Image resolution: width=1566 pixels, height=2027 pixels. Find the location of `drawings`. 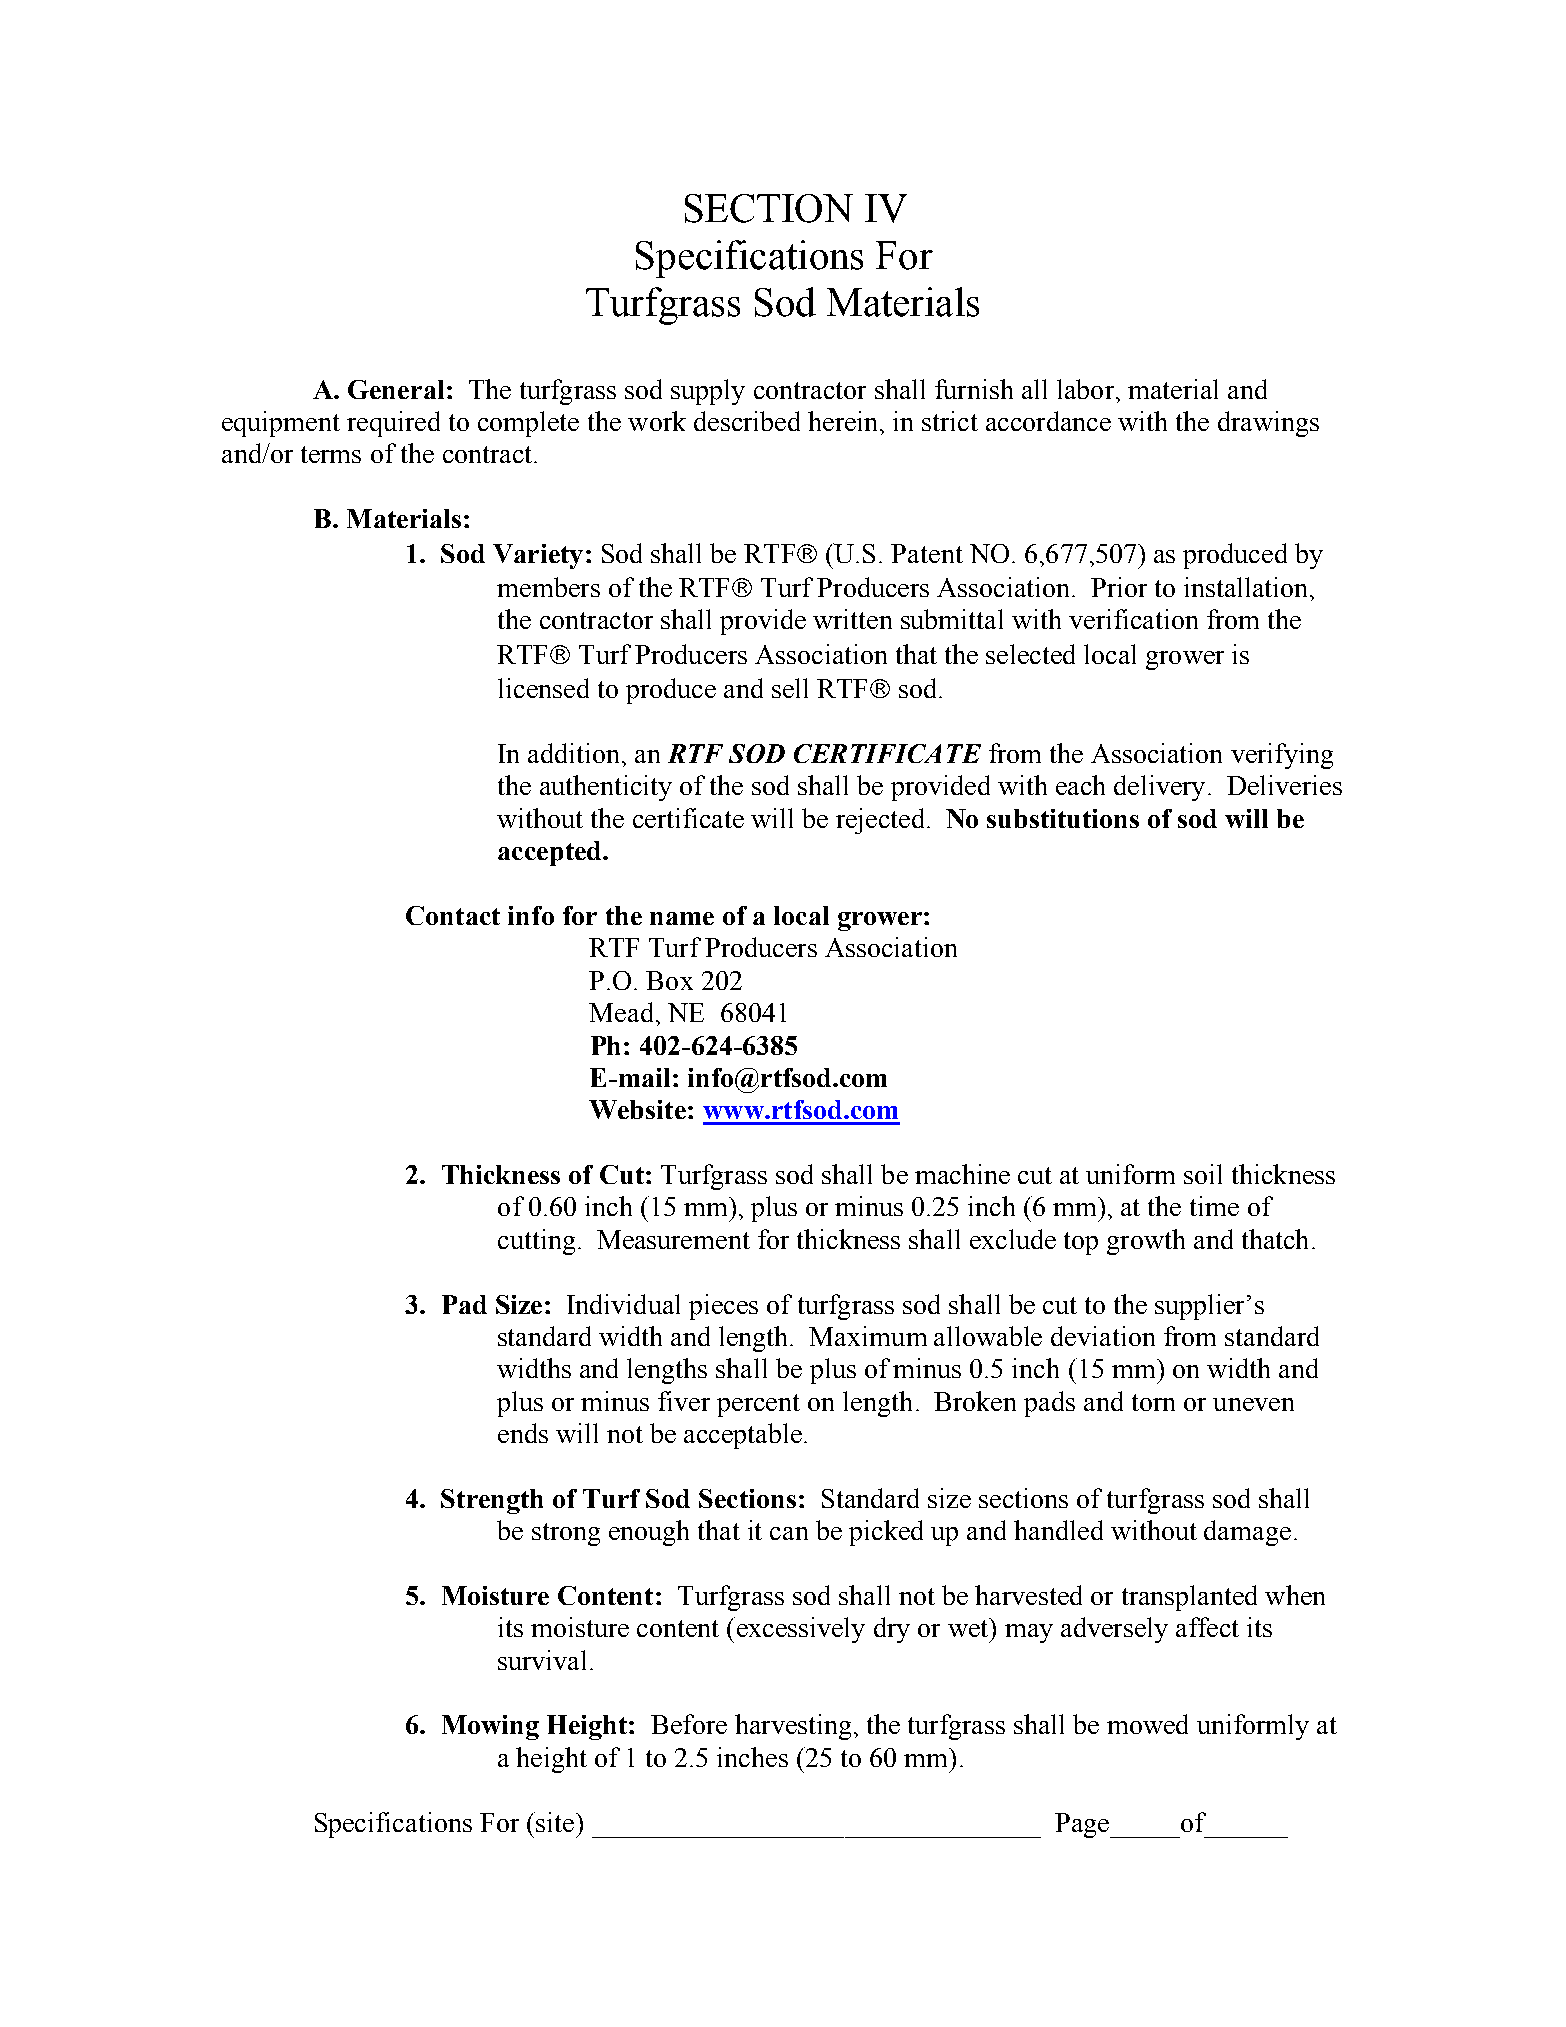

drawings is located at coordinates (1268, 424).
